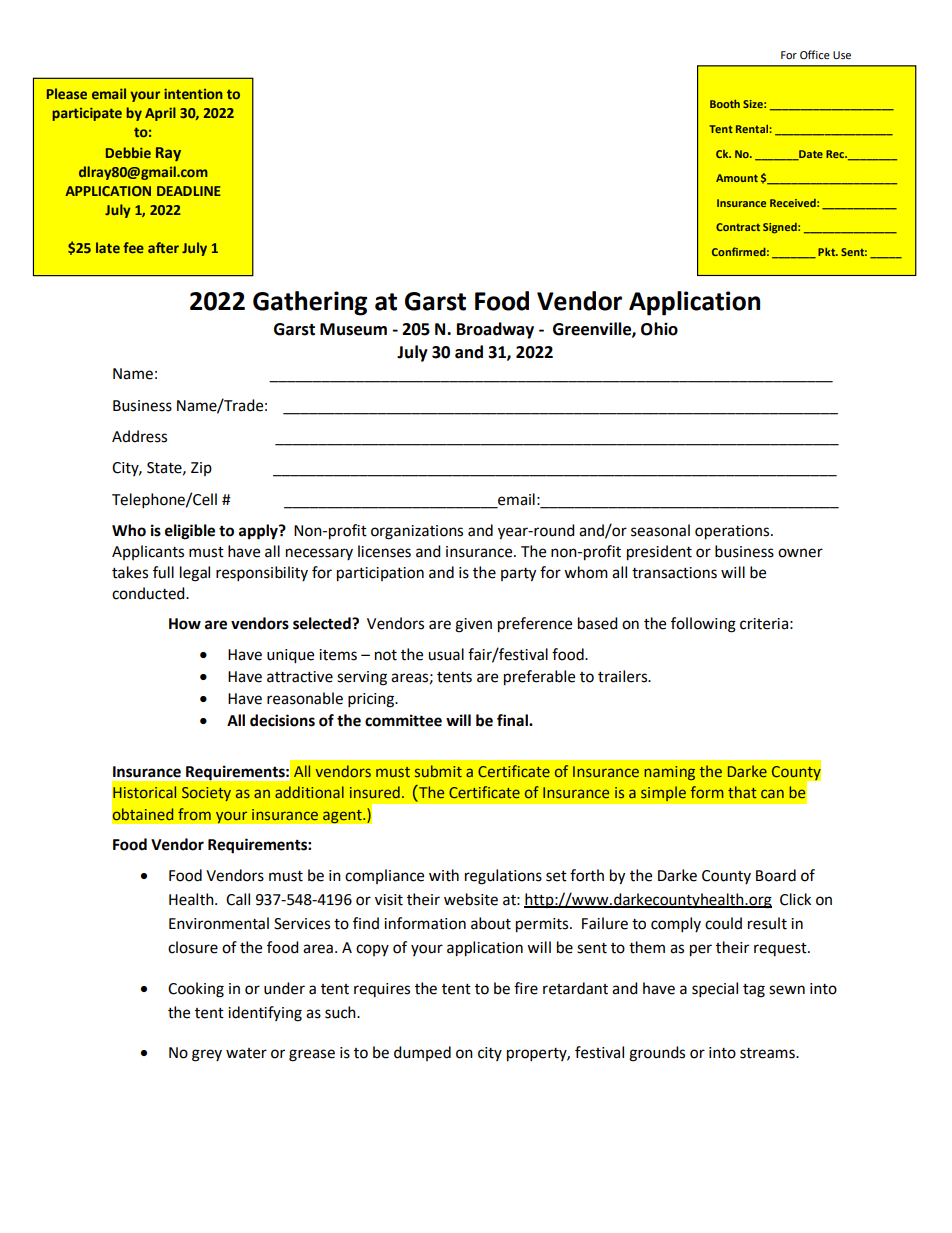  What do you see at coordinates (752, 129) in the image?
I see `Rental` at bounding box center [752, 129].
